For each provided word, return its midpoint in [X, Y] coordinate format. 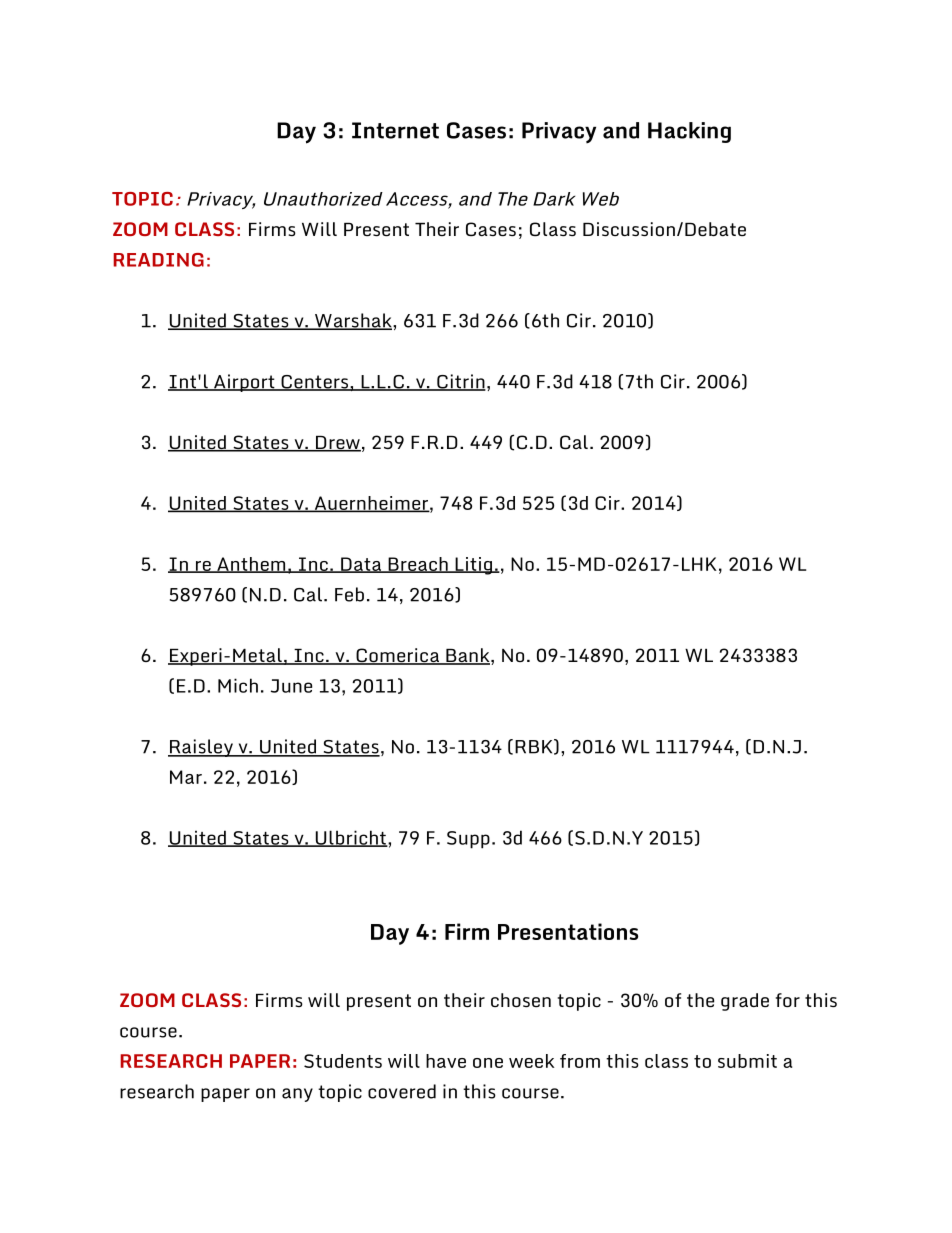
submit [747, 1061]
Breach [418, 565]
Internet [395, 130]
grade [745, 1002]
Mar [186, 777]
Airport [244, 383]
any [297, 1095]
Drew [337, 444]
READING [158, 260]
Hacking [689, 132]
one [488, 1063]
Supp [468, 840]
